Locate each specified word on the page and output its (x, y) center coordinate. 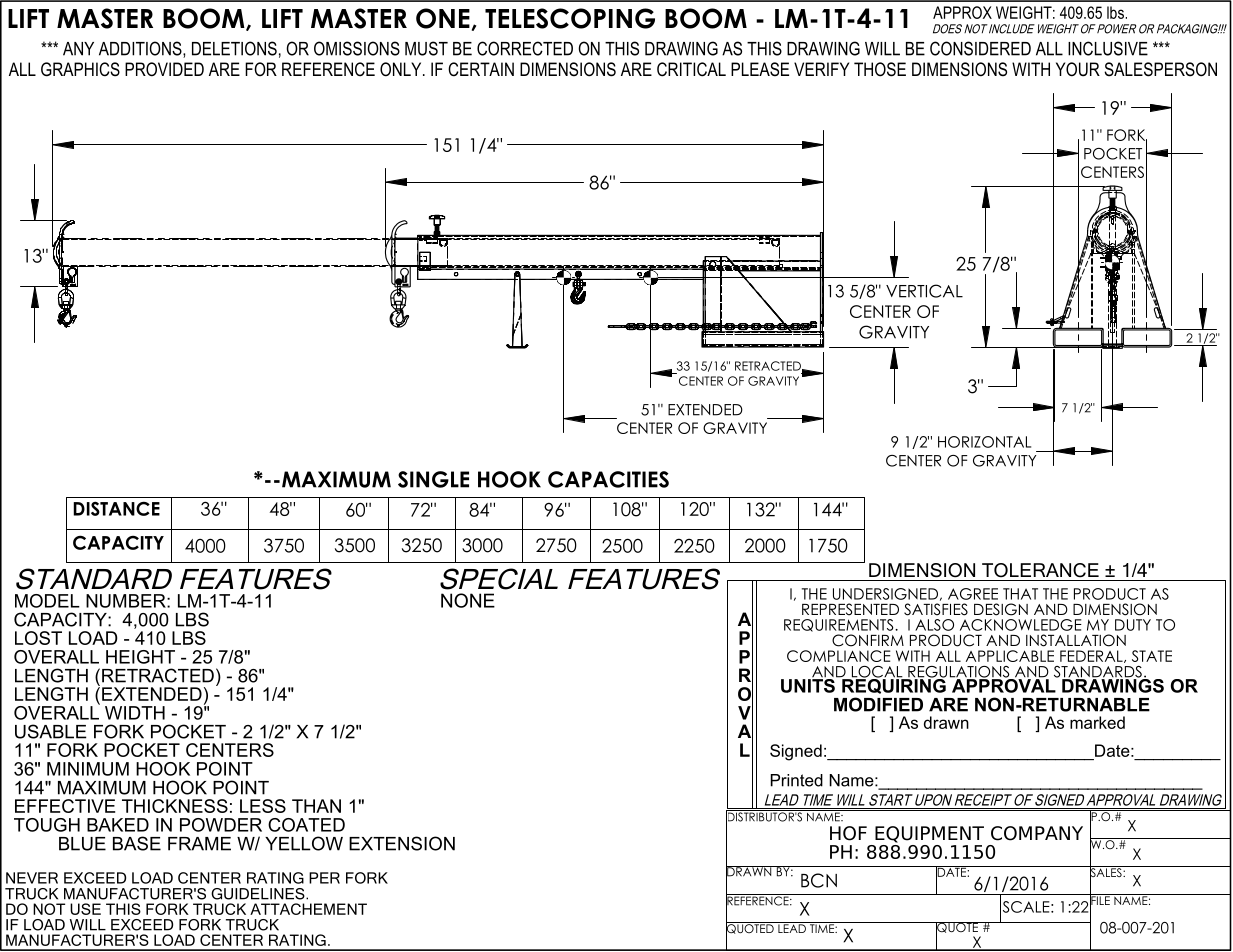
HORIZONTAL (984, 442)
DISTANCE (116, 508)
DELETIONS (234, 48)
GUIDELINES (259, 894)
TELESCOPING (570, 18)
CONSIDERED (980, 48)
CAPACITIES (608, 479)
